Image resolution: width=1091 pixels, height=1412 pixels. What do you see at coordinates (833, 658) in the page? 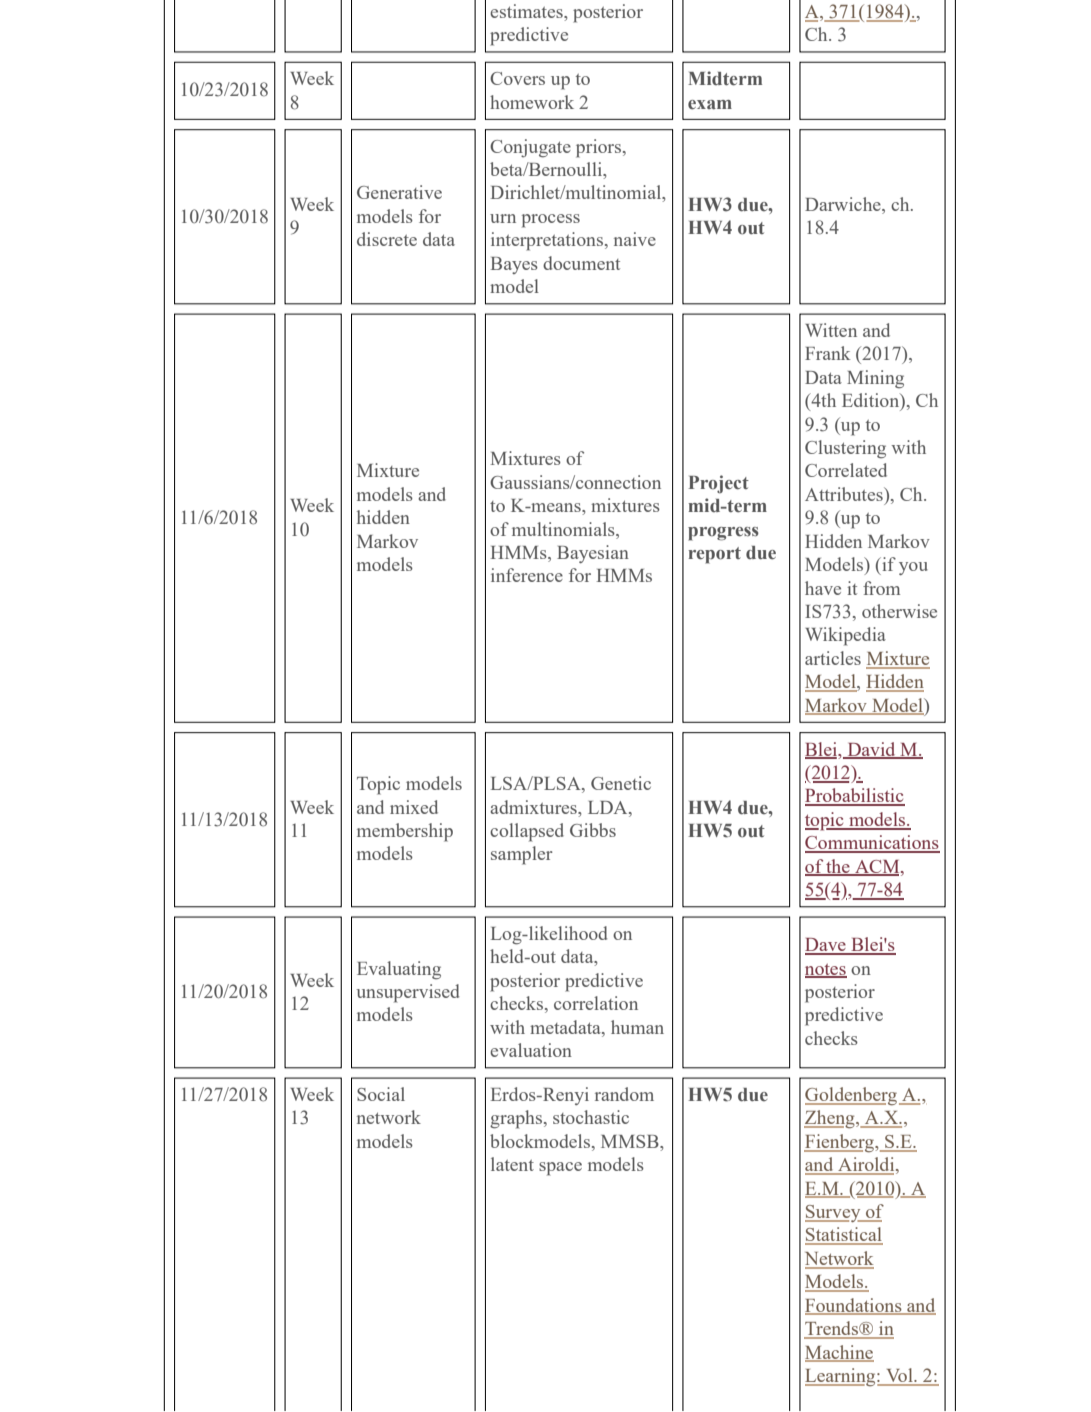
I see `articles` at bounding box center [833, 658].
